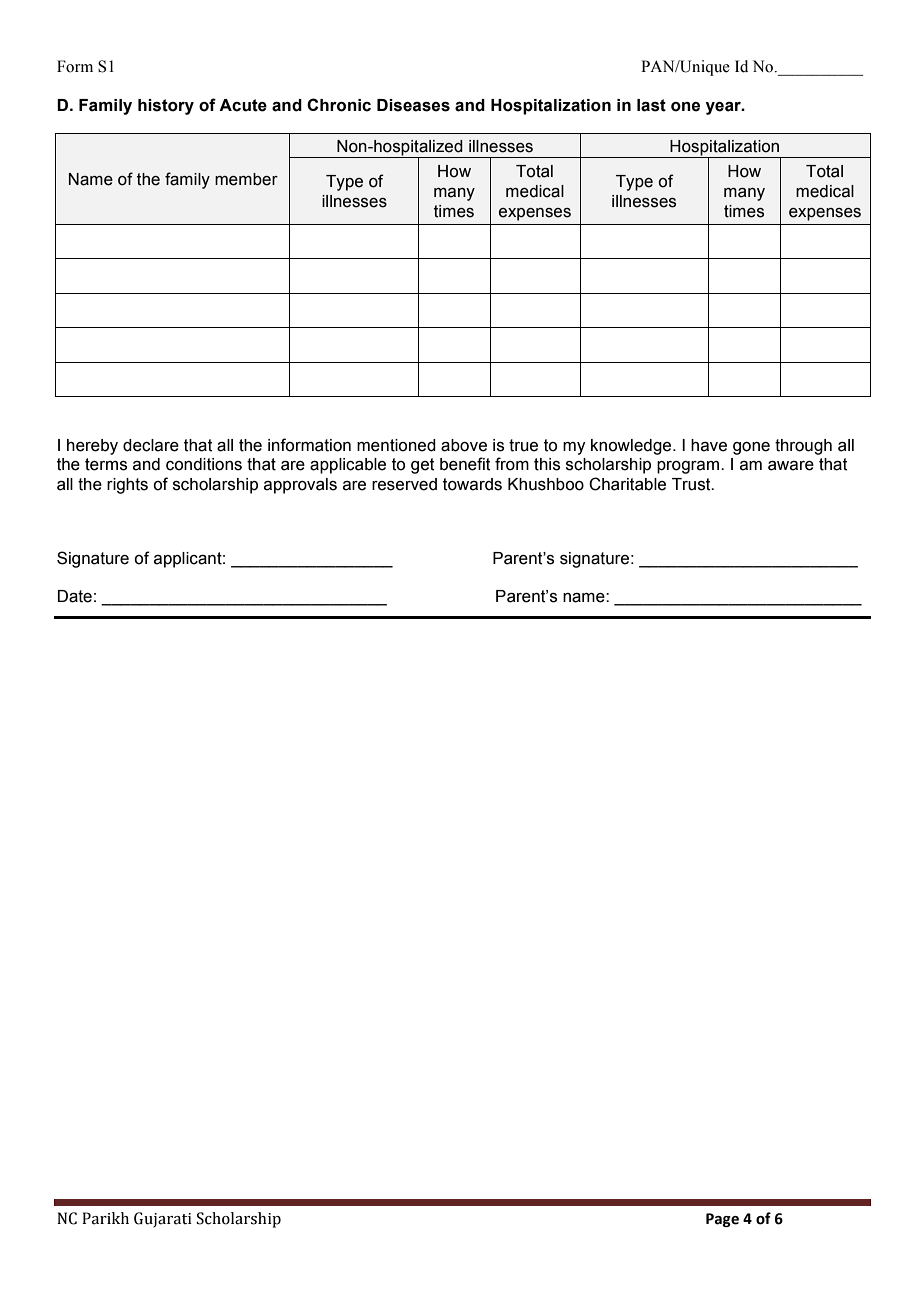  I want to click on last, so click(651, 105).
